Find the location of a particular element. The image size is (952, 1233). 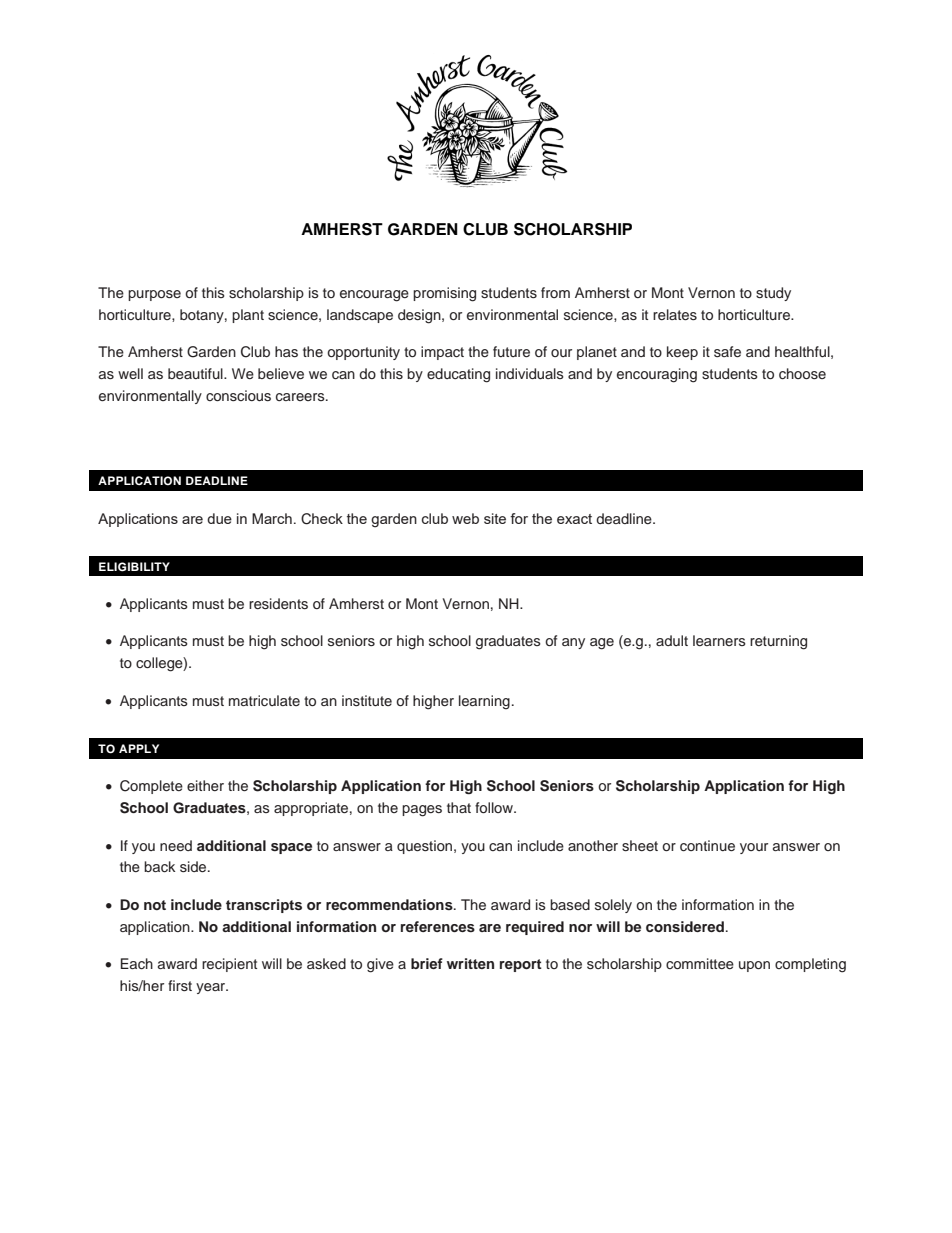

matriculate is located at coordinates (264, 700).
